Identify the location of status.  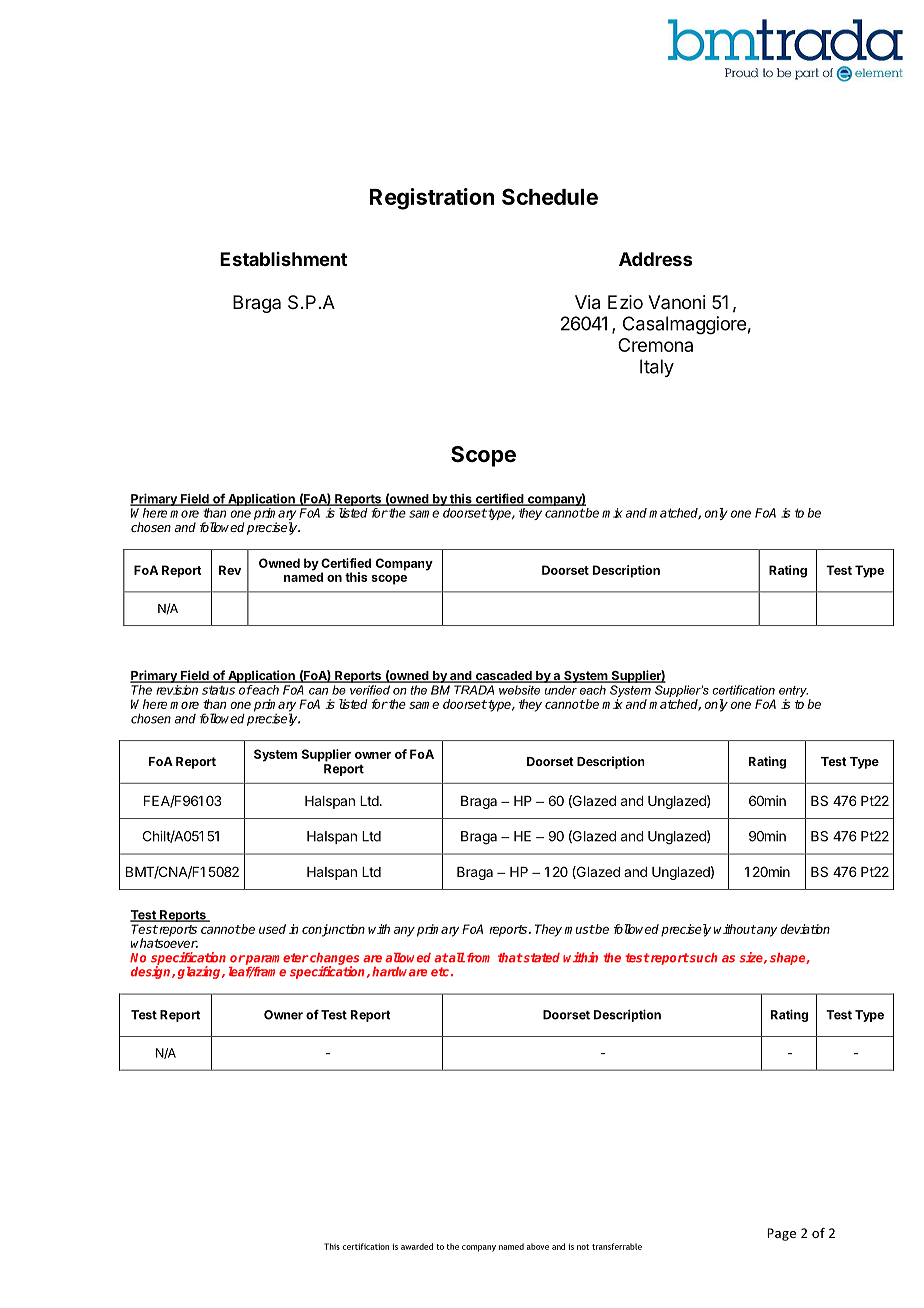
(218, 690).
